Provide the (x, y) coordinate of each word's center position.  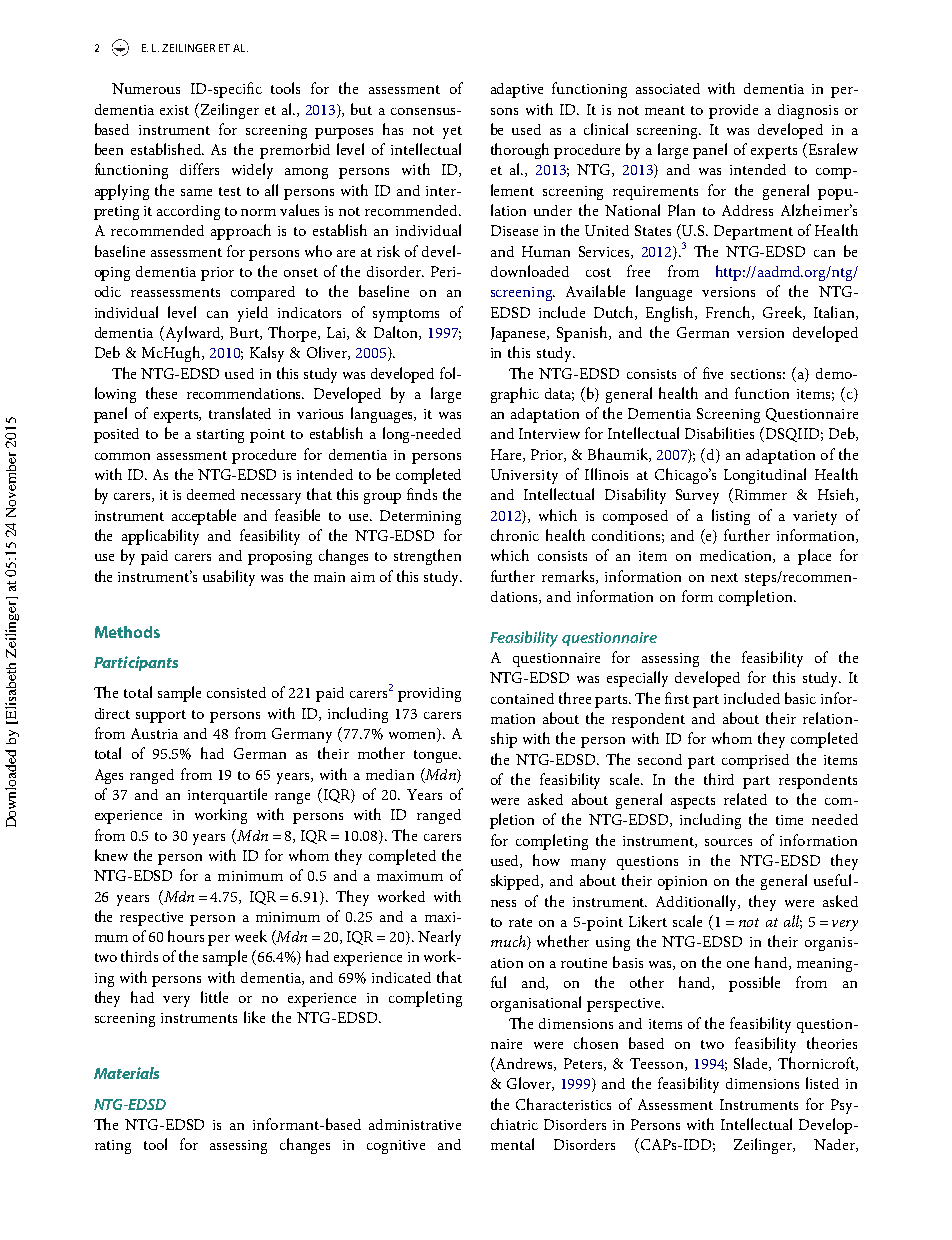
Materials (126, 1073)
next (724, 577)
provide (733, 111)
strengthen (427, 557)
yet (452, 132)
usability (229, 578)
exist (174, 110)
